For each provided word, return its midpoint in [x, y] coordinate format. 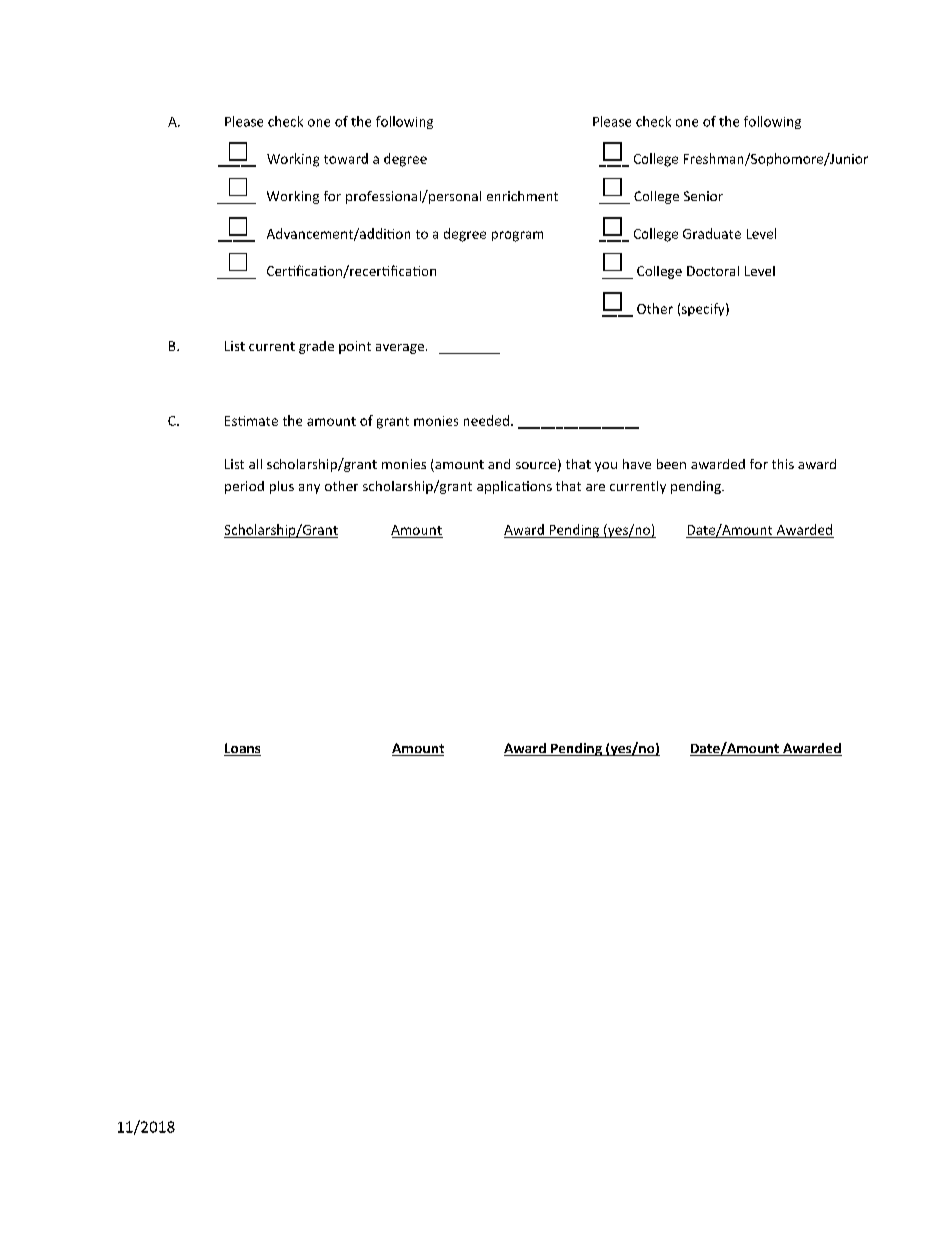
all [255, 464]
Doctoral [713, 271]
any [309, 489]
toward [346, 158]
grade [316, 347]
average [400, 349]
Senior [703, 196]
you [606, 467]
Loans [242, 749]
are [595, 487]
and [499, 464]
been [671, 464]
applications [514, 487]
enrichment [522, 196]
